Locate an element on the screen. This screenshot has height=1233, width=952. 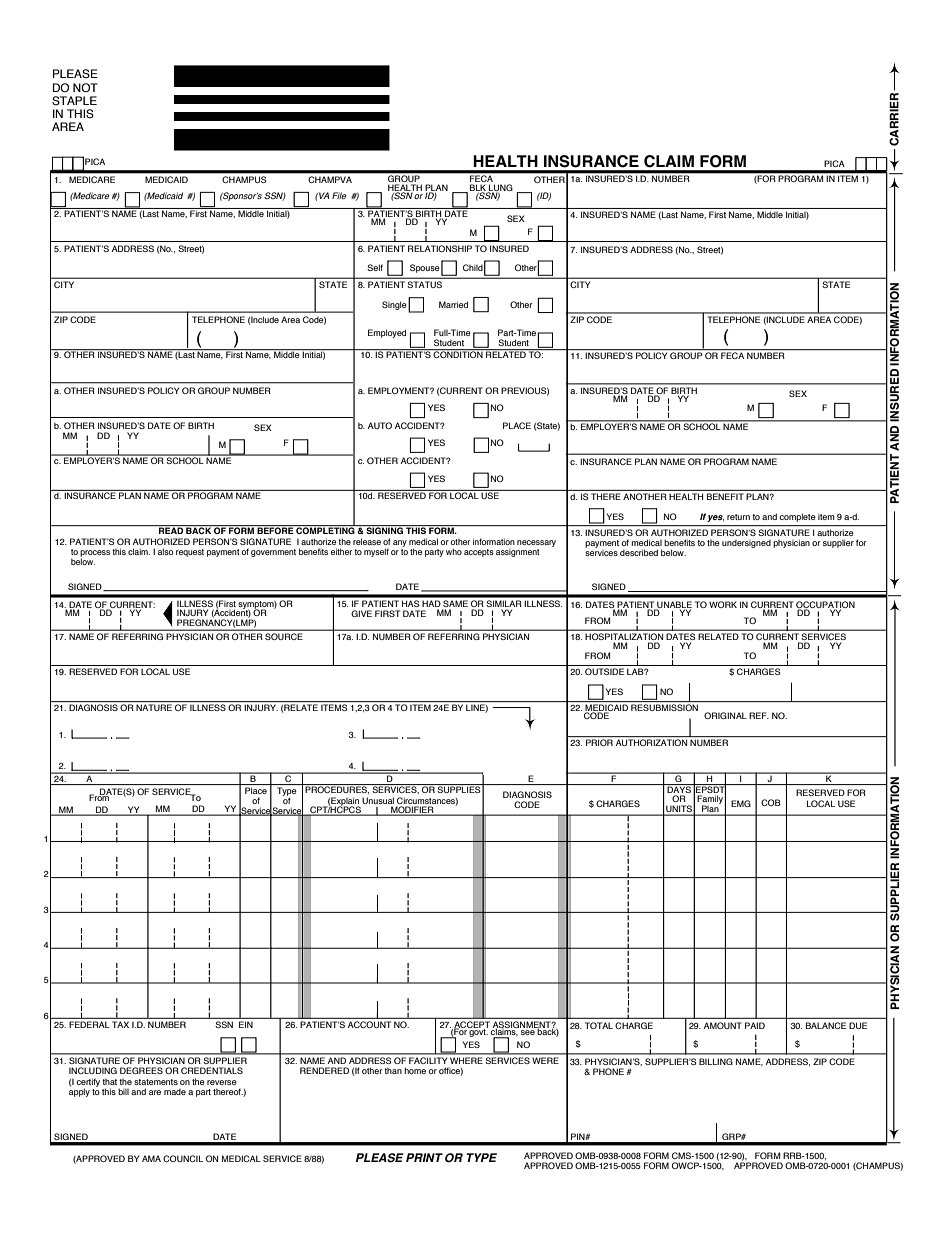
RELATIONSHIP is located at coordinates (440, 248).
